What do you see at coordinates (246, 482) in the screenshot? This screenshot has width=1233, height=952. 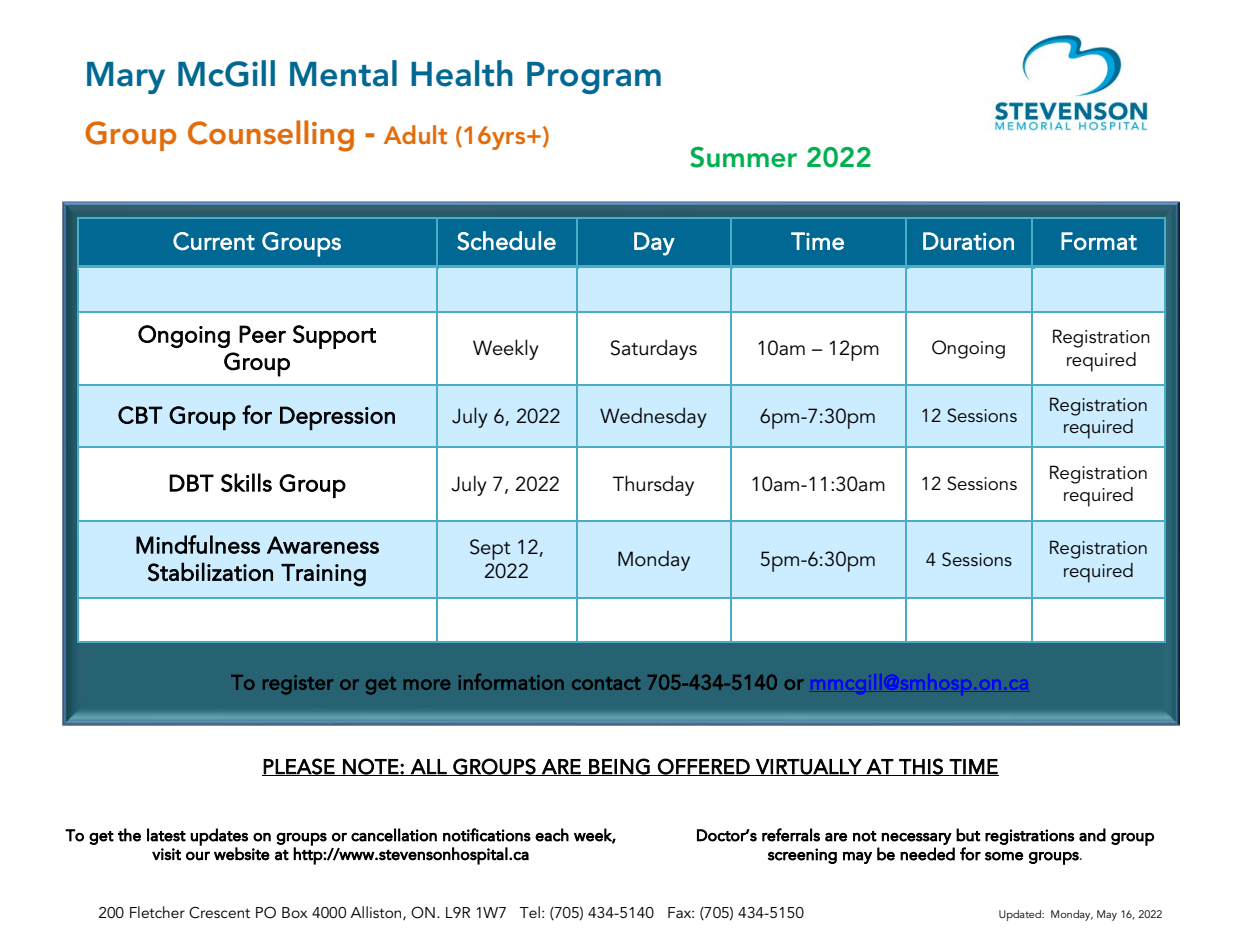 I see `Skills` at bounding box center [246, 482].
